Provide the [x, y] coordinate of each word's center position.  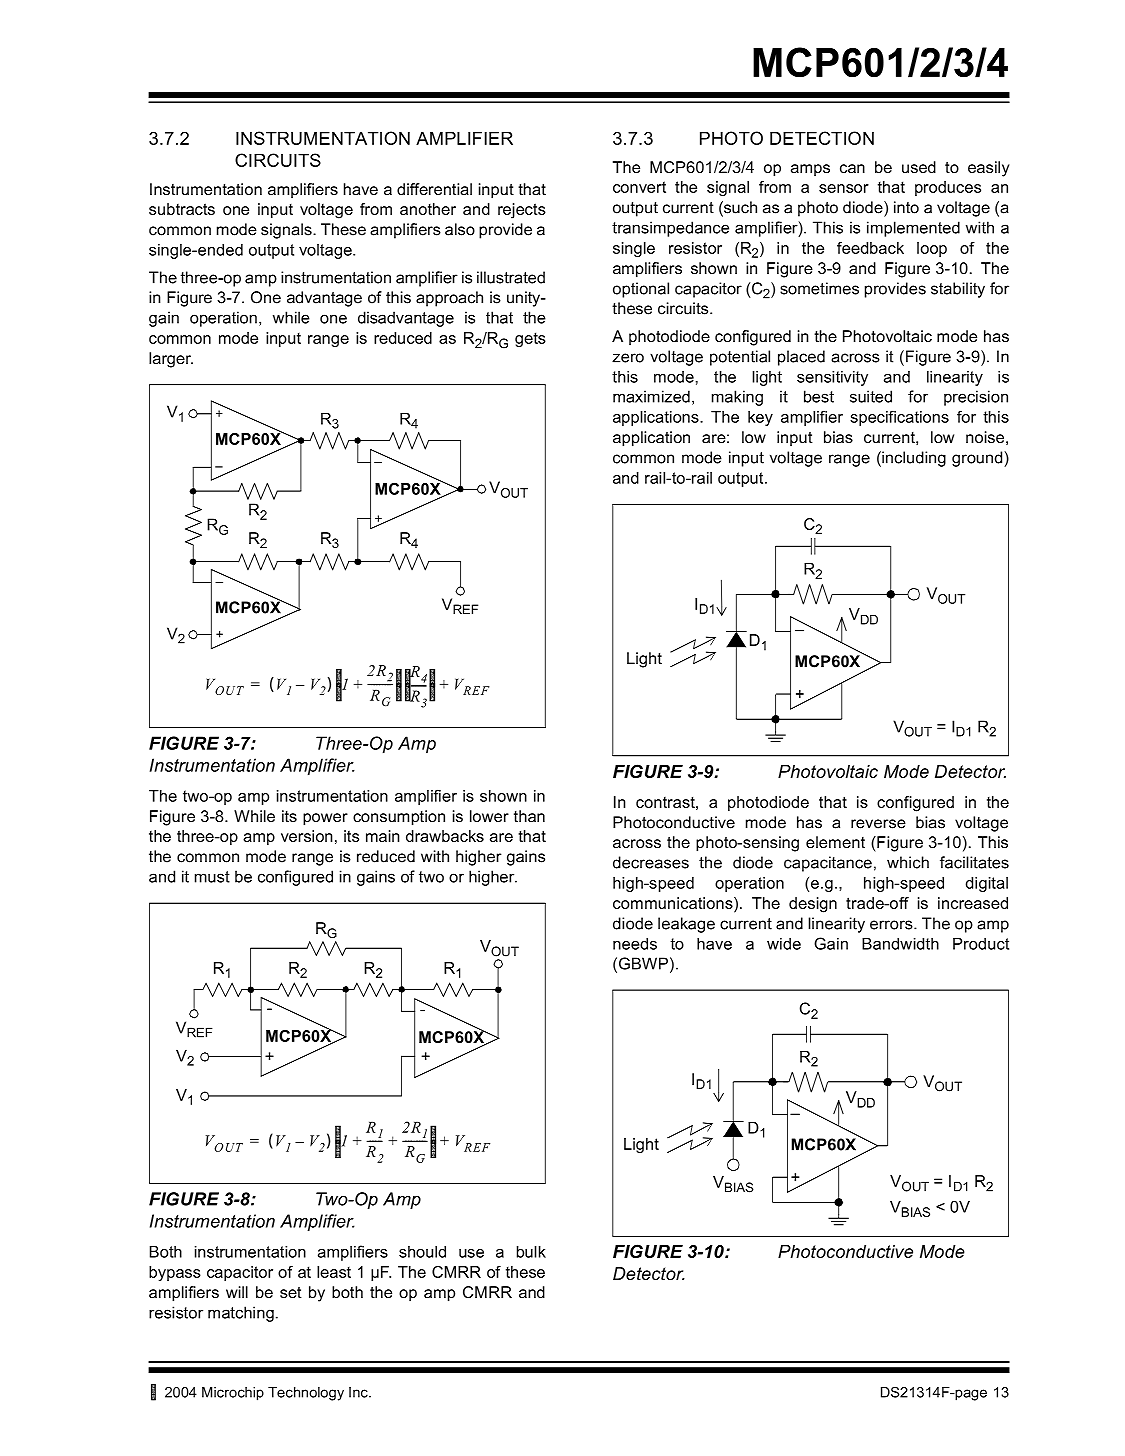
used [919, 167]
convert [639, 187]
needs [635, 944]
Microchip [233, 1394]
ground [978, 459]
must [212, 877]
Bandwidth [900, 944]
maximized [651, 396]
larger [171, 360]
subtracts [182, 209]
